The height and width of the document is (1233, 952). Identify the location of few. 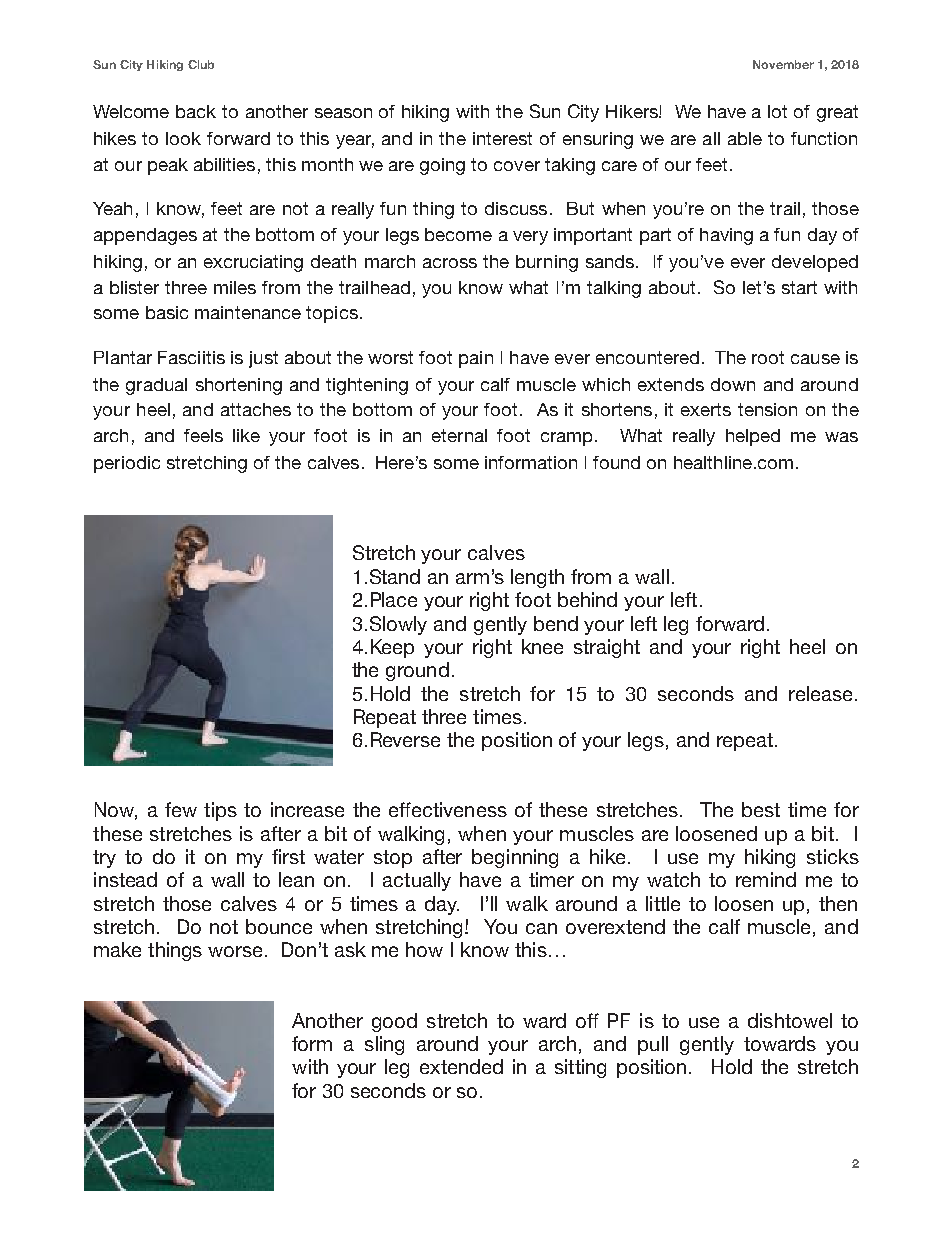
(181, 809).
